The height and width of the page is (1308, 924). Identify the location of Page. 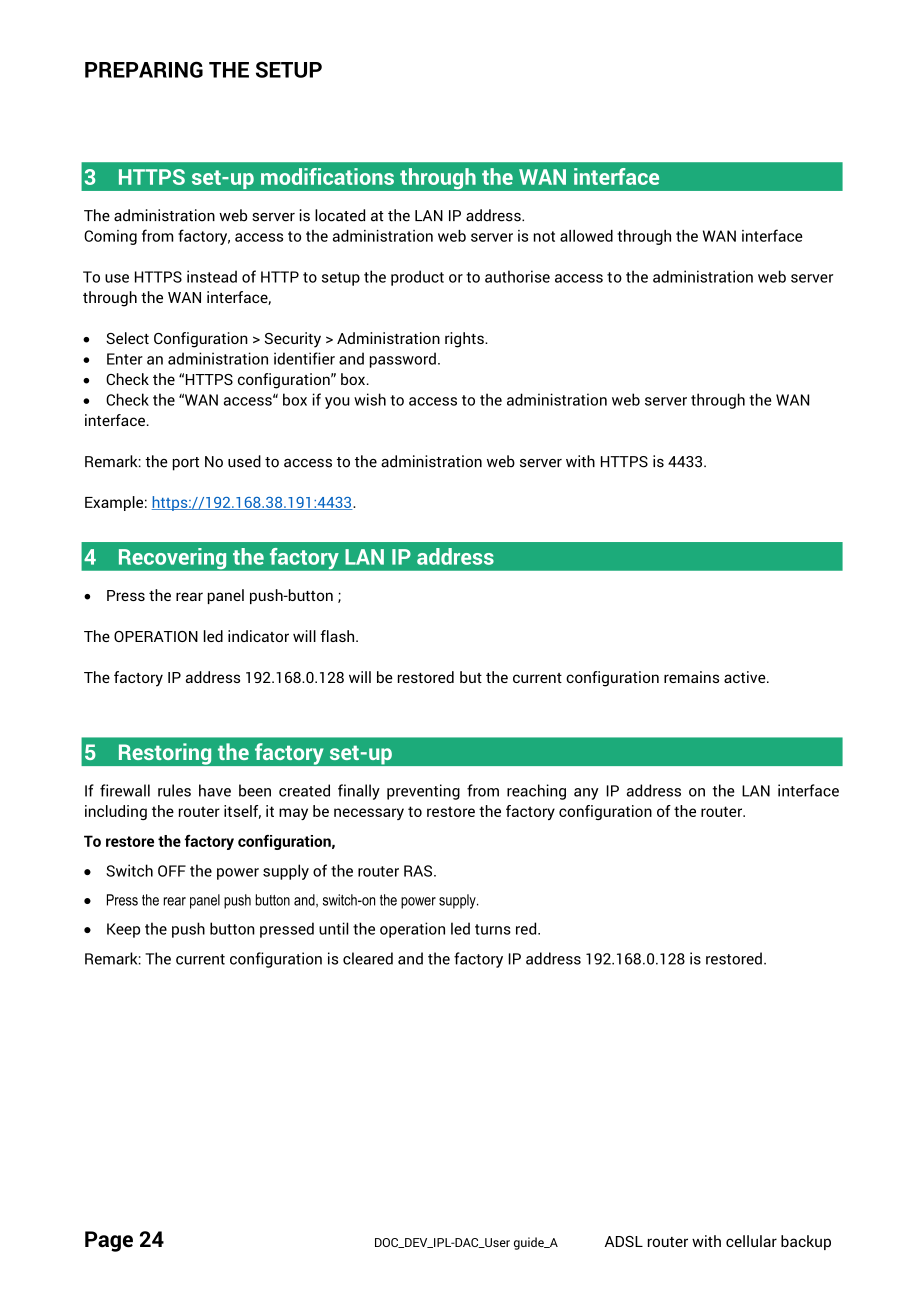
(109, 1241).
